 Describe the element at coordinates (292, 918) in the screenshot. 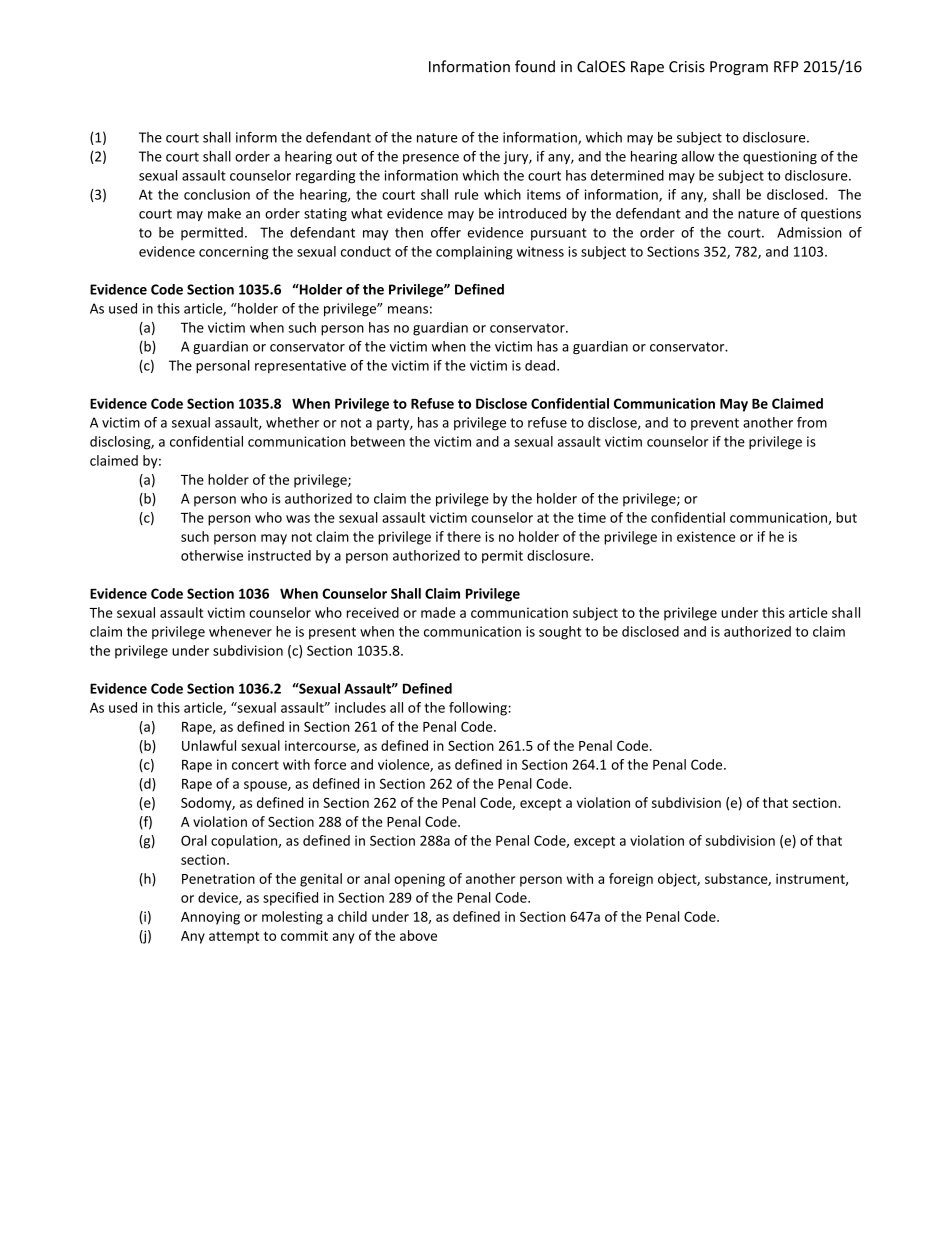

I see `molesting` at that location.
